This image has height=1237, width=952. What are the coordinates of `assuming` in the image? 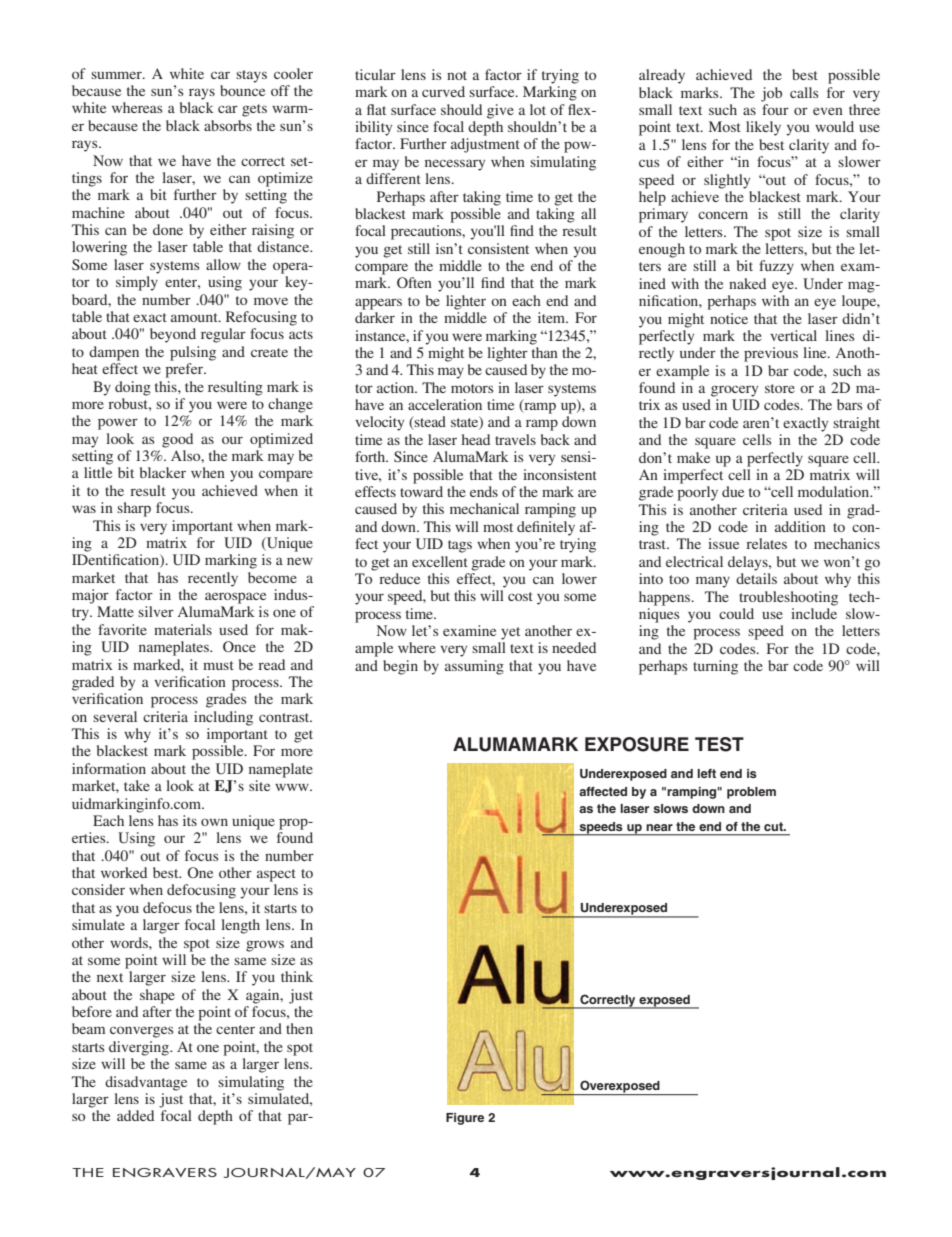 It's located at (474, 667).
